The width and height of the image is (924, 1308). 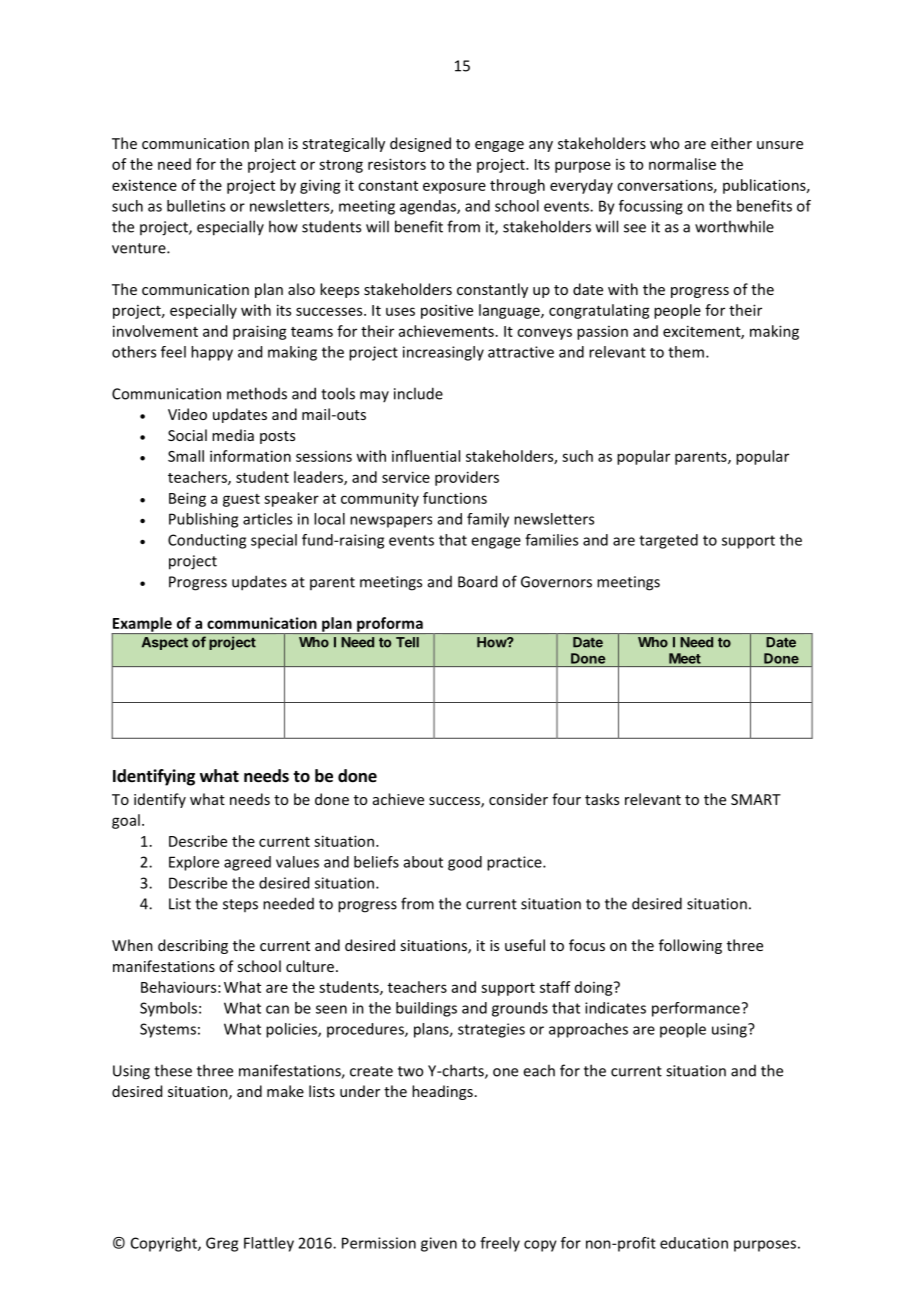 What do you see at coordinates (465, 863) in the image?
I see `good` at bounding box center [465, 863].
